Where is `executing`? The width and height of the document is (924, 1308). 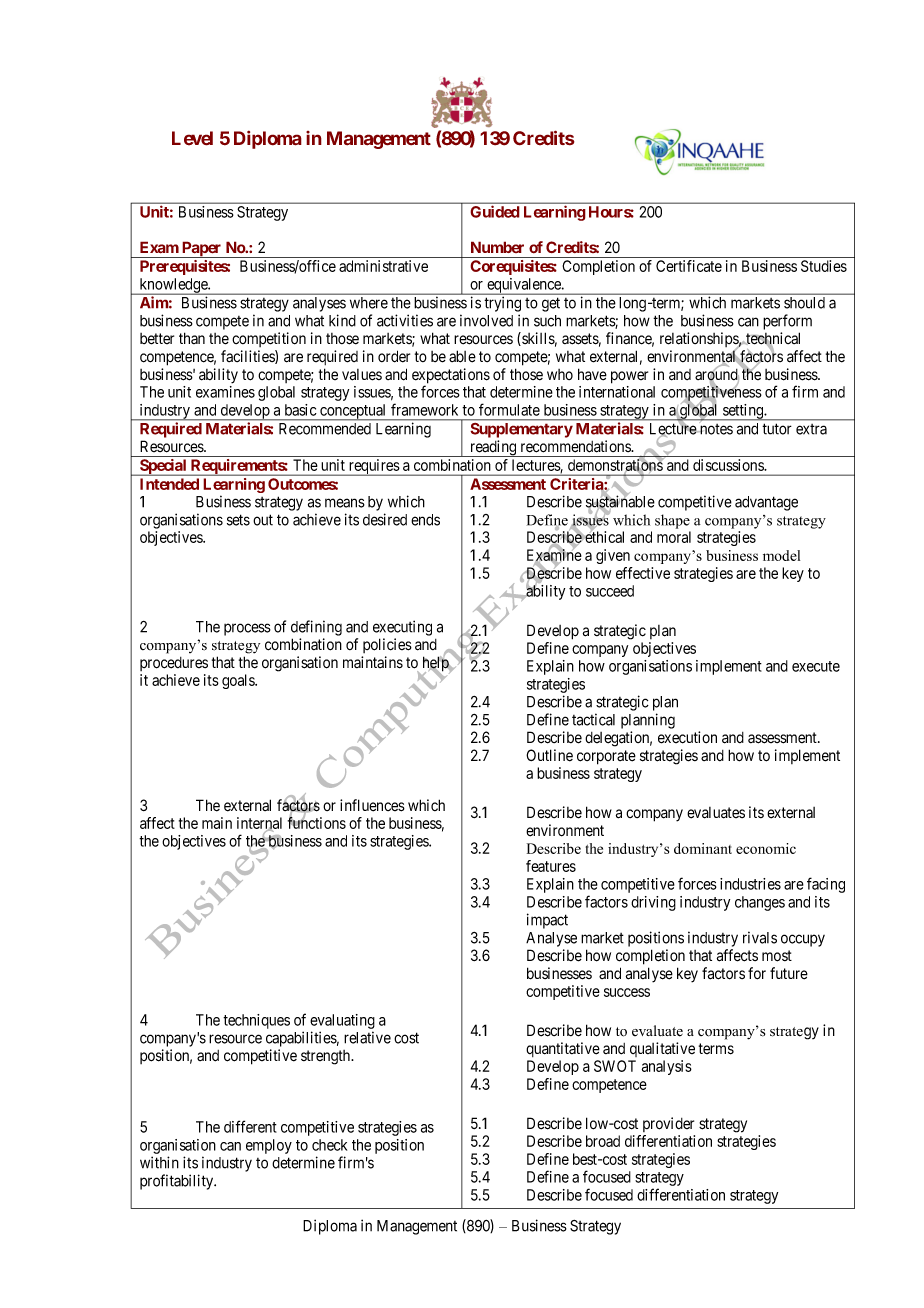 executing is located at coordinates (402, 628).
